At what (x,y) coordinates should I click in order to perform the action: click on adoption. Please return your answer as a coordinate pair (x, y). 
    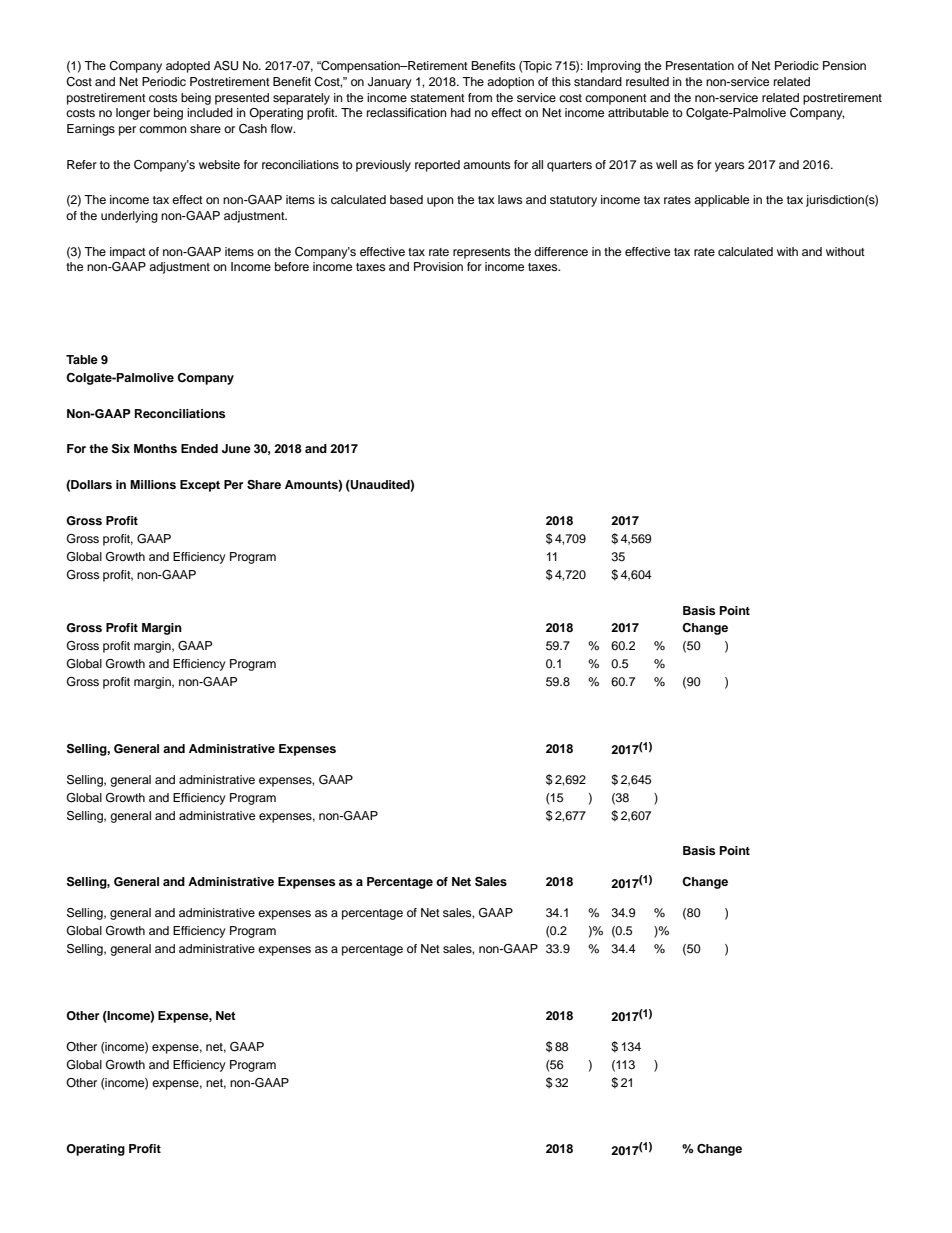
    Looking at the image, I should click on (510, 83).
